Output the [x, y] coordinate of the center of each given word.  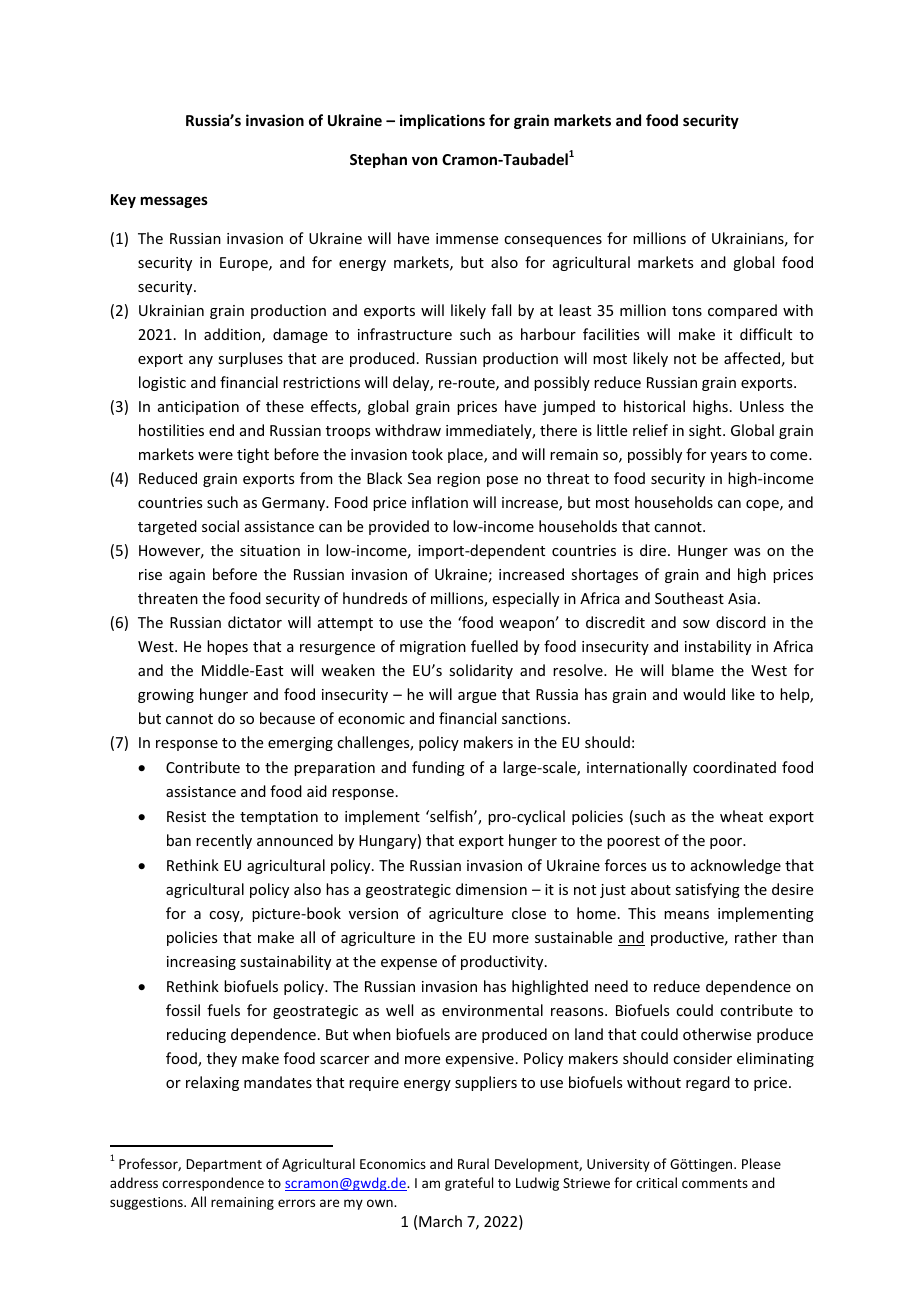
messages [174, 202]
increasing [201, 963]
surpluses [250, 359]
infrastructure [405, 334]
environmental [492, 1010]
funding [438, 768]
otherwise [717, 1034]
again [187, 576]
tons [687, 311]
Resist [186, 816]
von [424, 160]
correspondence [213, 1184]
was [747, 552]
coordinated [734, 767]
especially [526, 599]
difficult [766, 334]
